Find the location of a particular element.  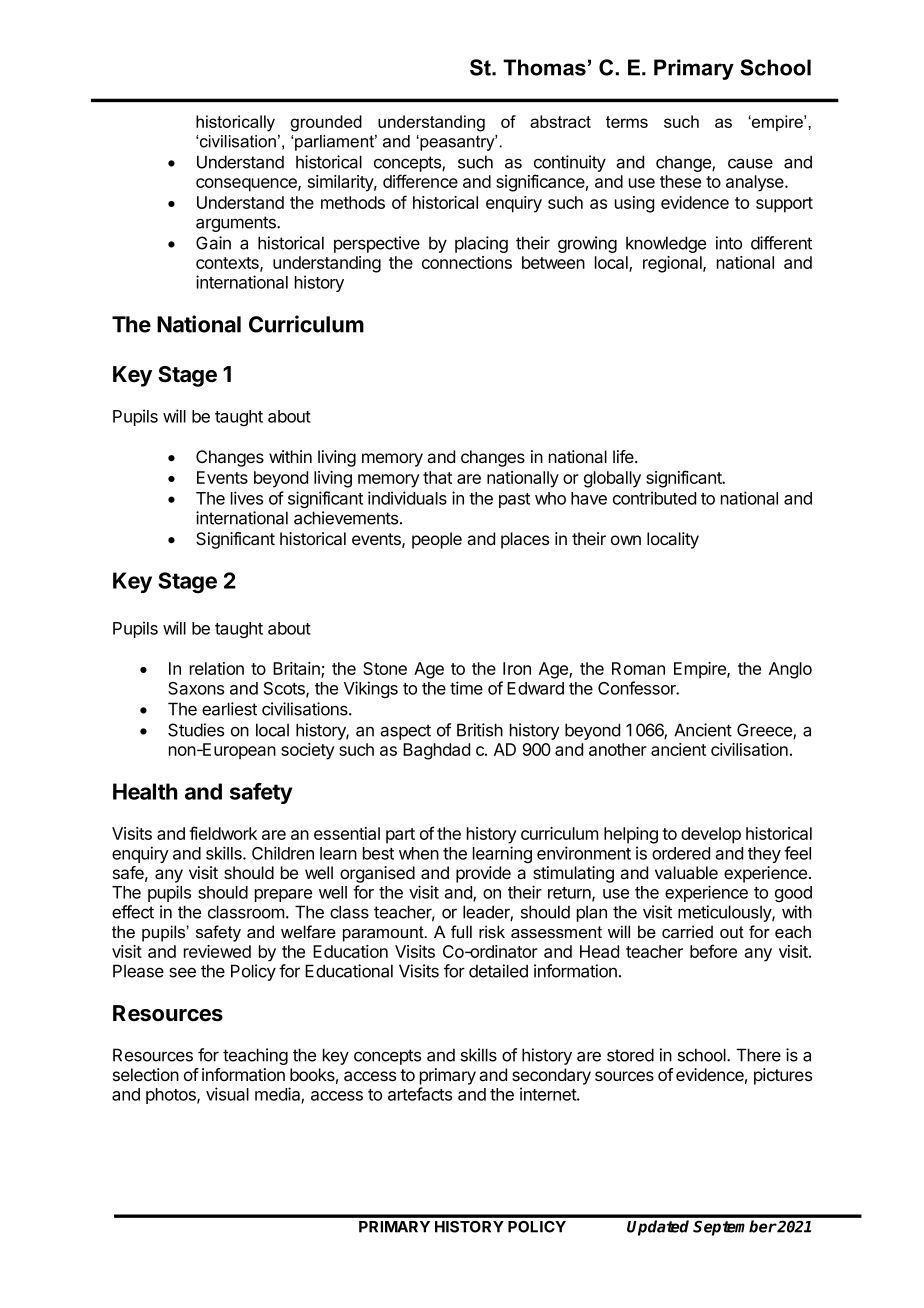

Thomas is located at coordinates (544, 67).
